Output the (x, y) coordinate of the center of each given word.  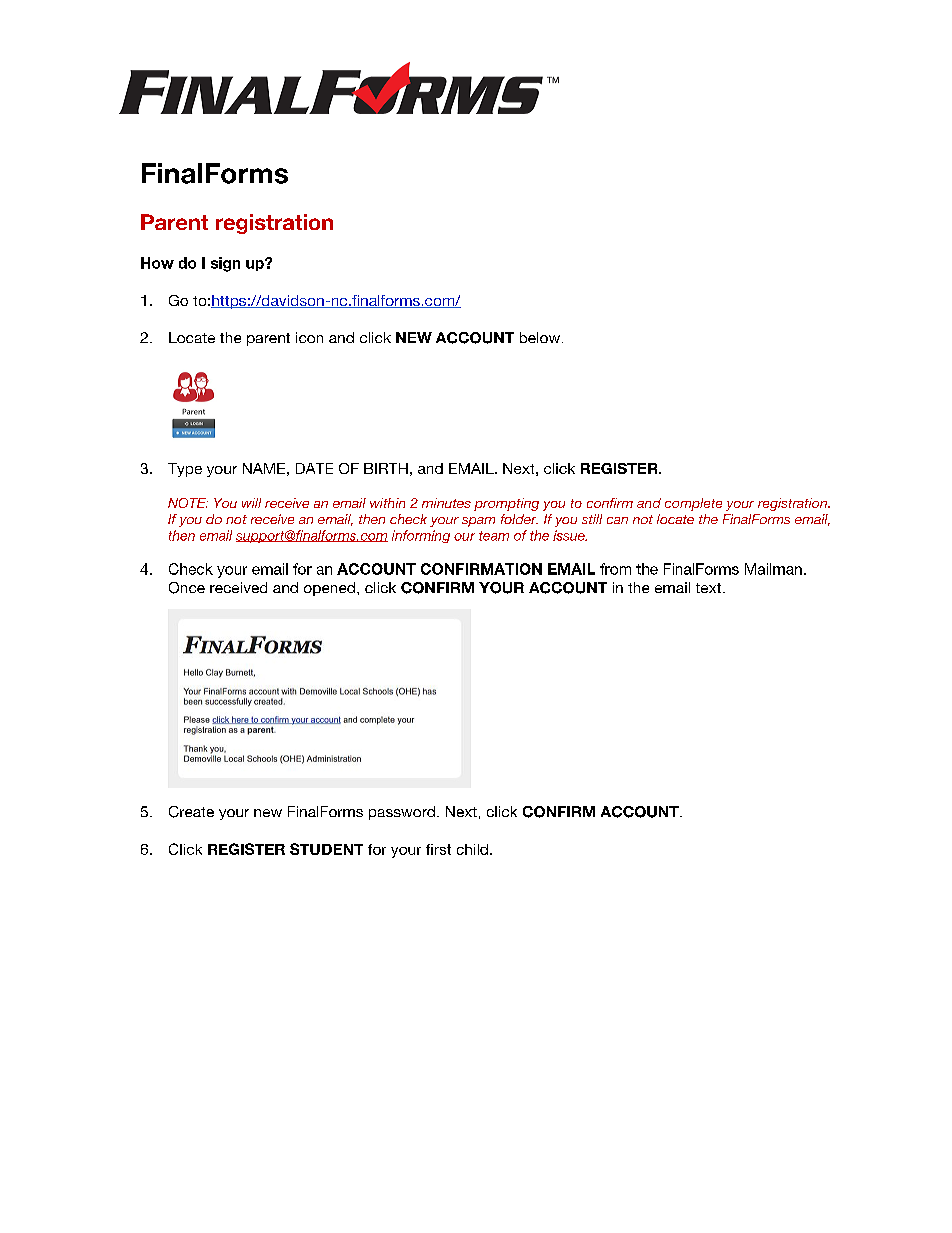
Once (187, 588)
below (540, 337)
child (474, 849)
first (438, 849)
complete (693, 504)
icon (309, 337)
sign (225, 264)
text (710, 588)
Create (191, 812)
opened (331, 589)
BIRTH (386, 468)
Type (185, 470)
